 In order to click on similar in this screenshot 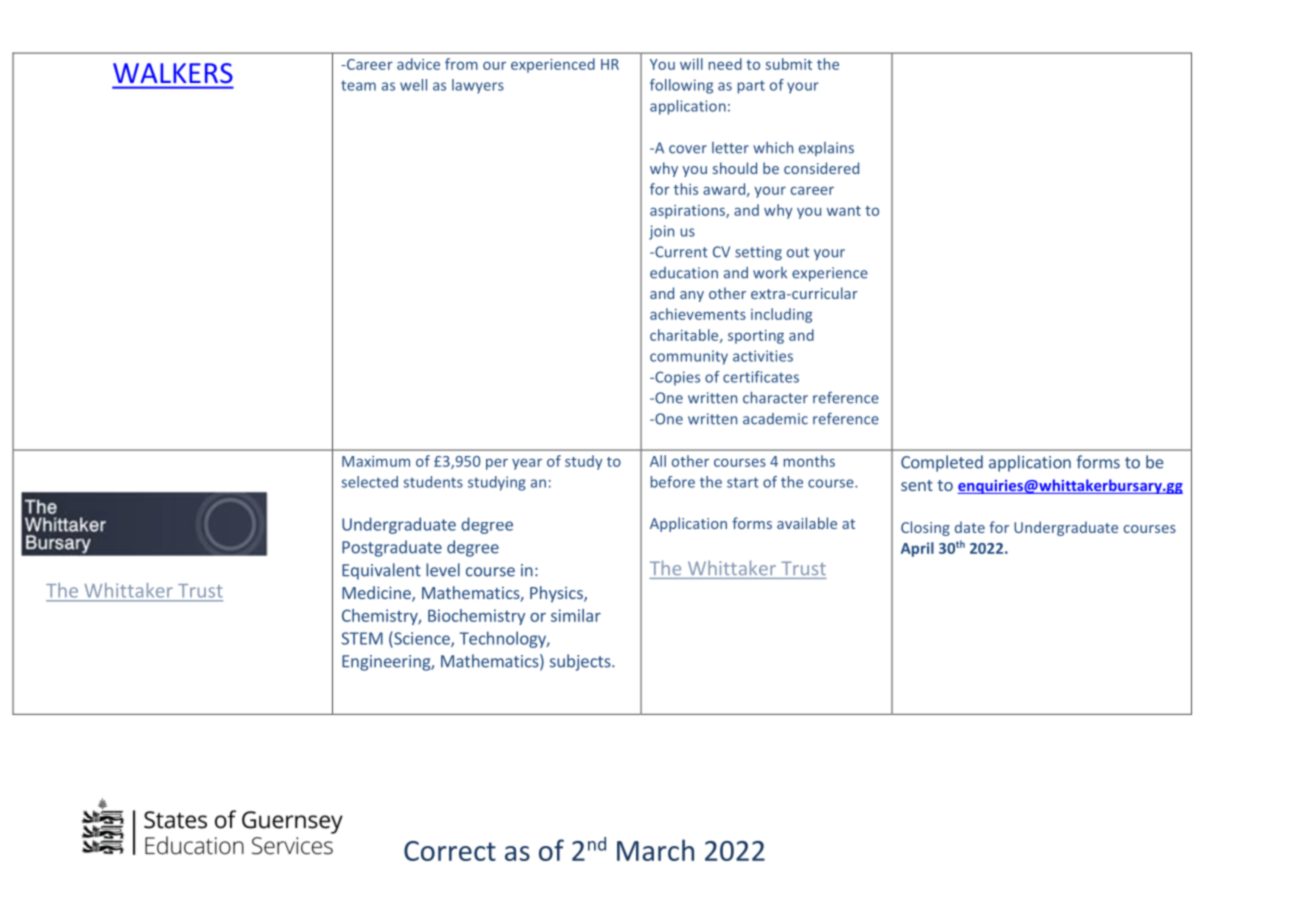, I will do `click(576, 615)`.
